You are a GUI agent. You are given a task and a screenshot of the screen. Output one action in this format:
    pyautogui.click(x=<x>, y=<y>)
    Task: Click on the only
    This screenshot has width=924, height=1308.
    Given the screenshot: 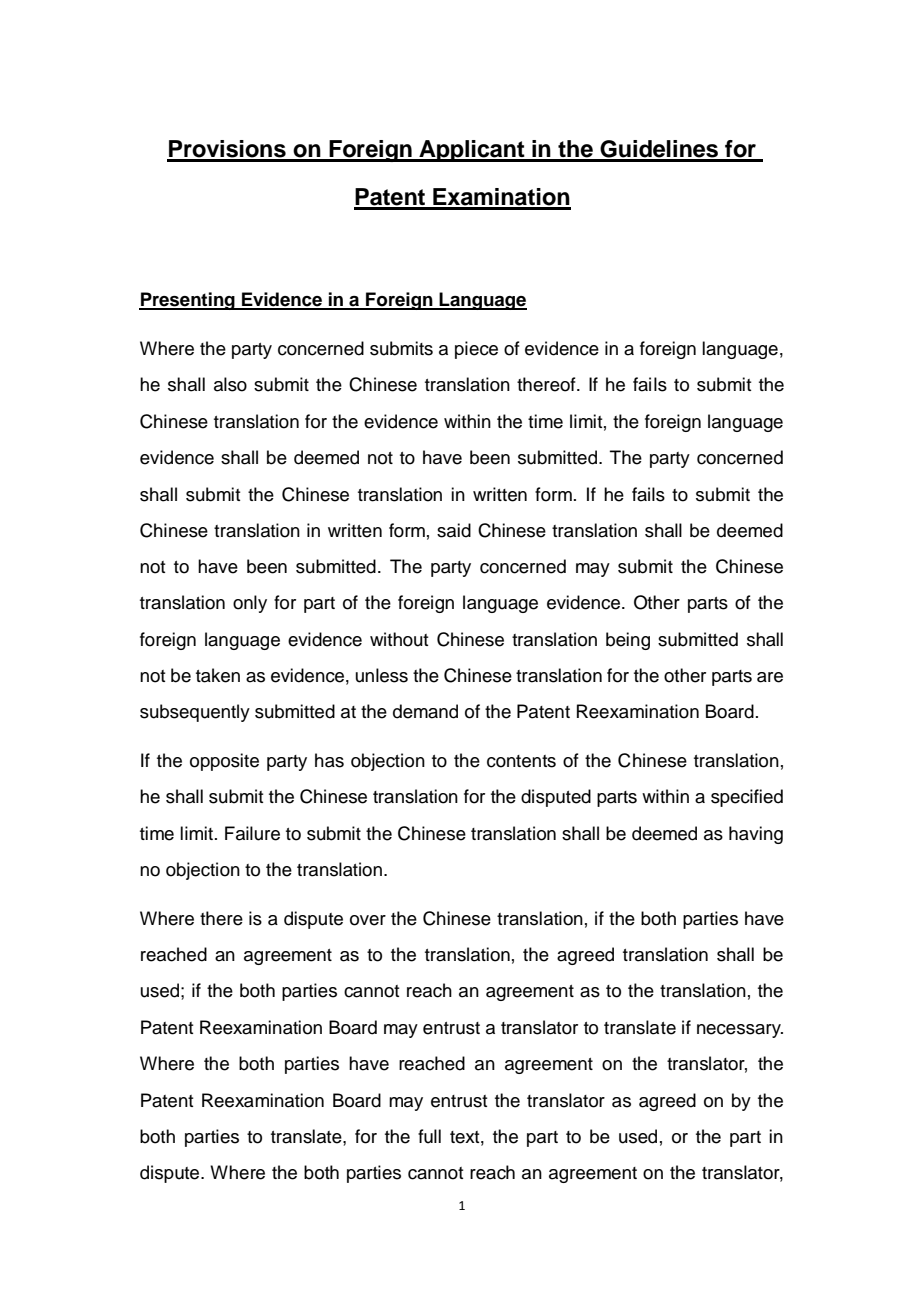 What is the action you would take?
    pyautogui.click(x=250, y=604)
